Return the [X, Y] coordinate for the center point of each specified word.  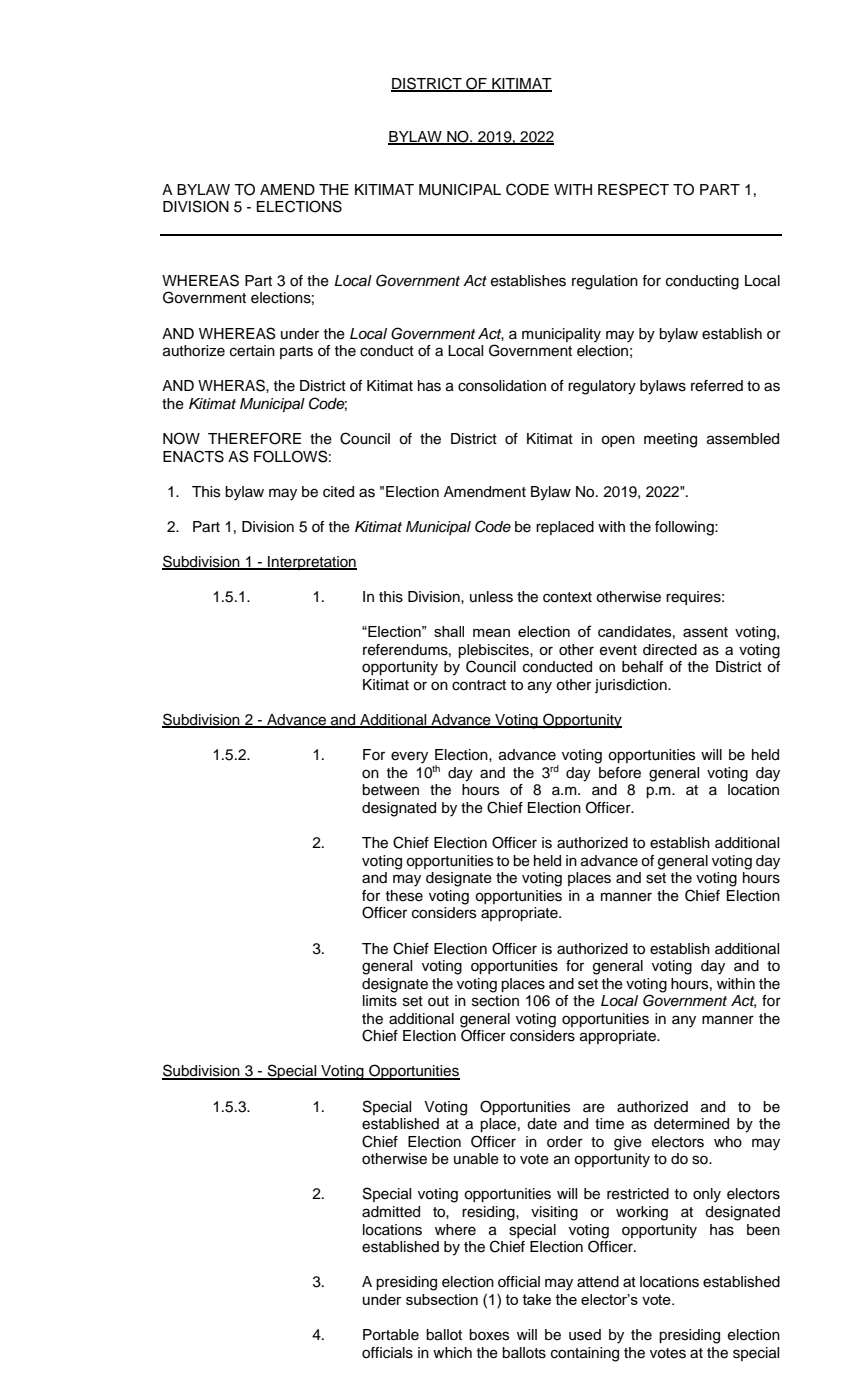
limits [380, 1001]
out [438, 1001]
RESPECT [633, 189]
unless [491, 597]
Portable [391, 1335]
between [390, 790]
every [409, 757]
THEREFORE [254, 438]
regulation [605, 282]
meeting [670, 440]
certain [252, 351]
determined [691, 1124]
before [620, 773]
